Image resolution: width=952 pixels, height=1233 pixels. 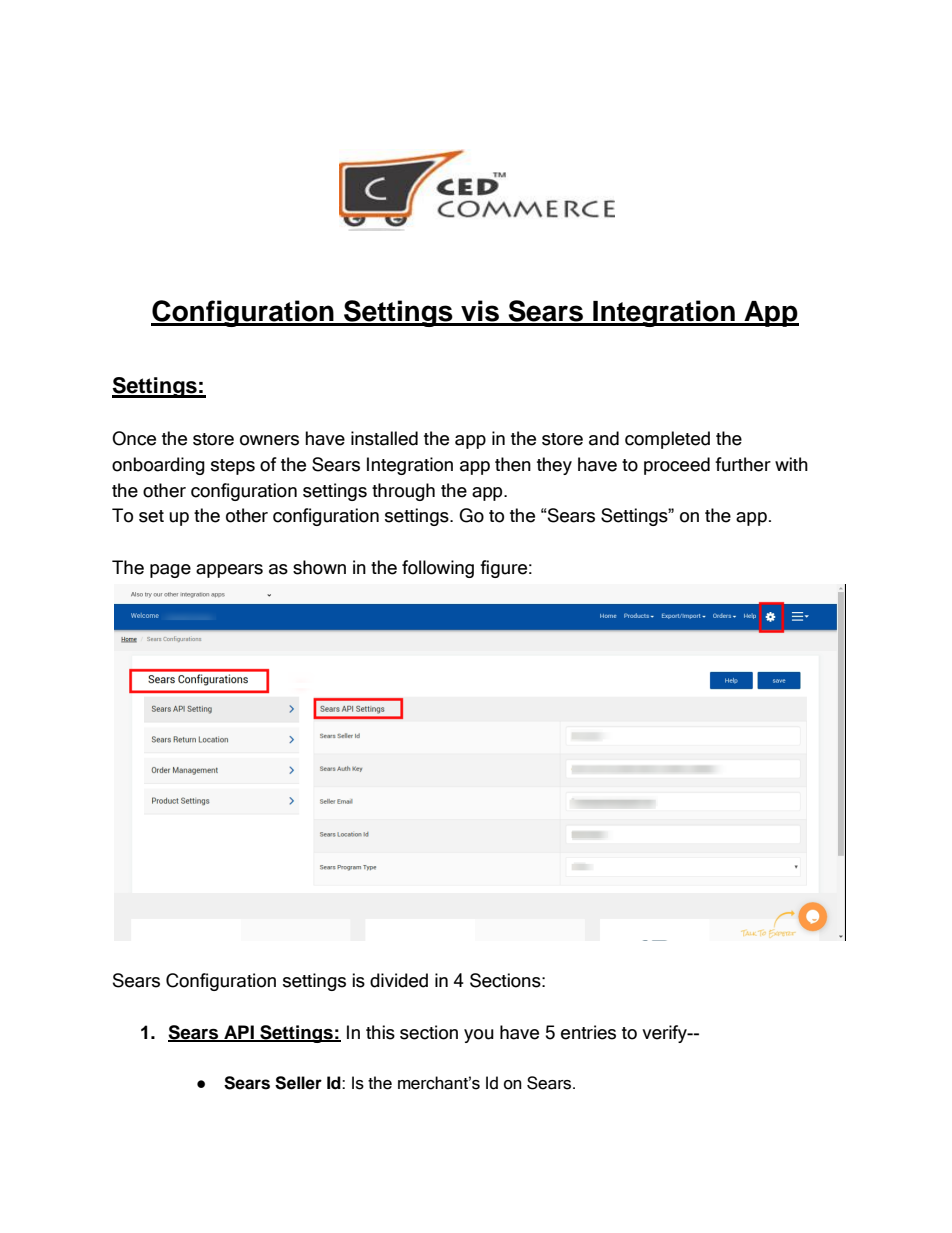 I want to click on entries, so click(x=588, y=1032).
